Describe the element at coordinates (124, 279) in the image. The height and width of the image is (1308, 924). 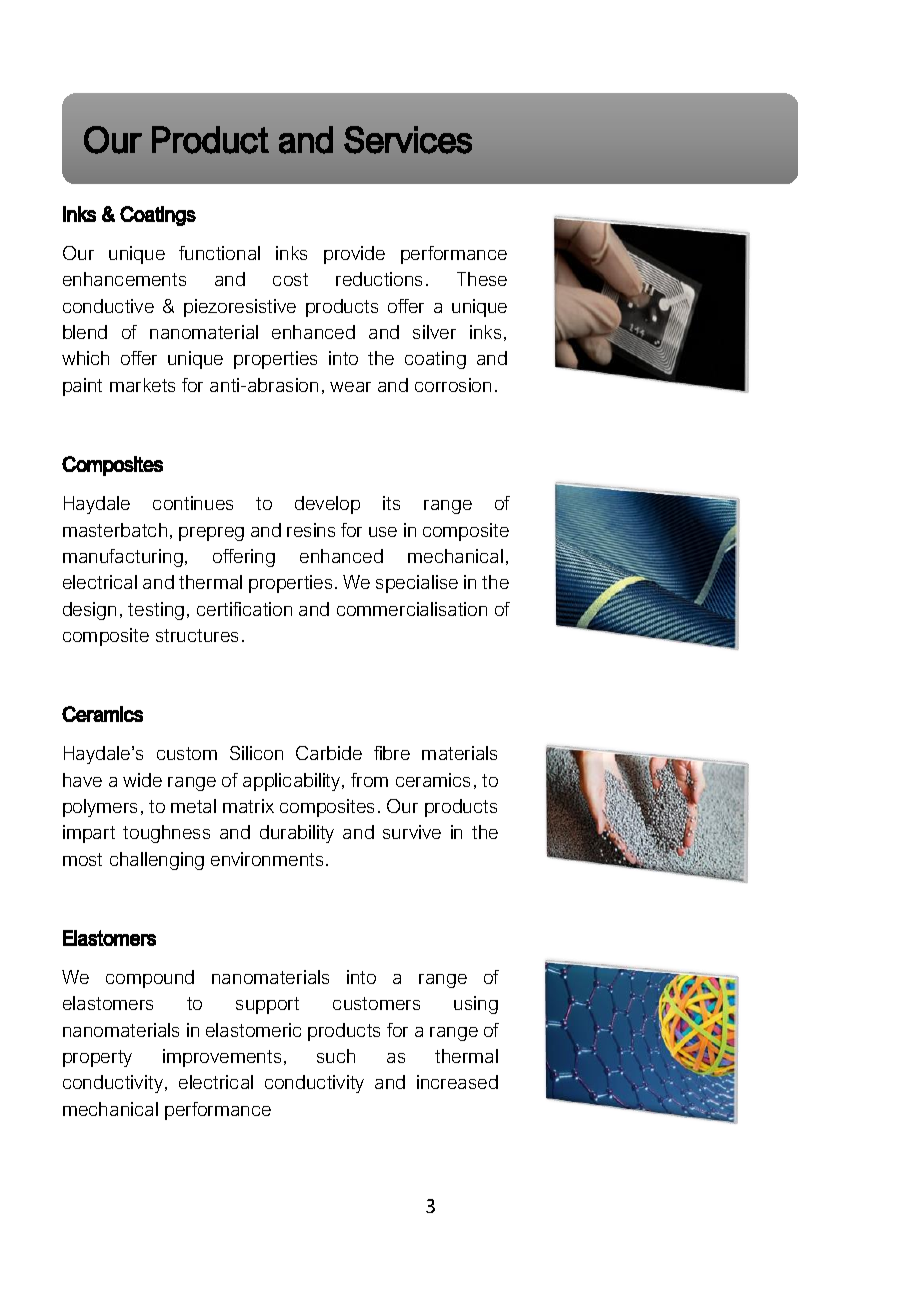
I see `enhancements` at that location.
